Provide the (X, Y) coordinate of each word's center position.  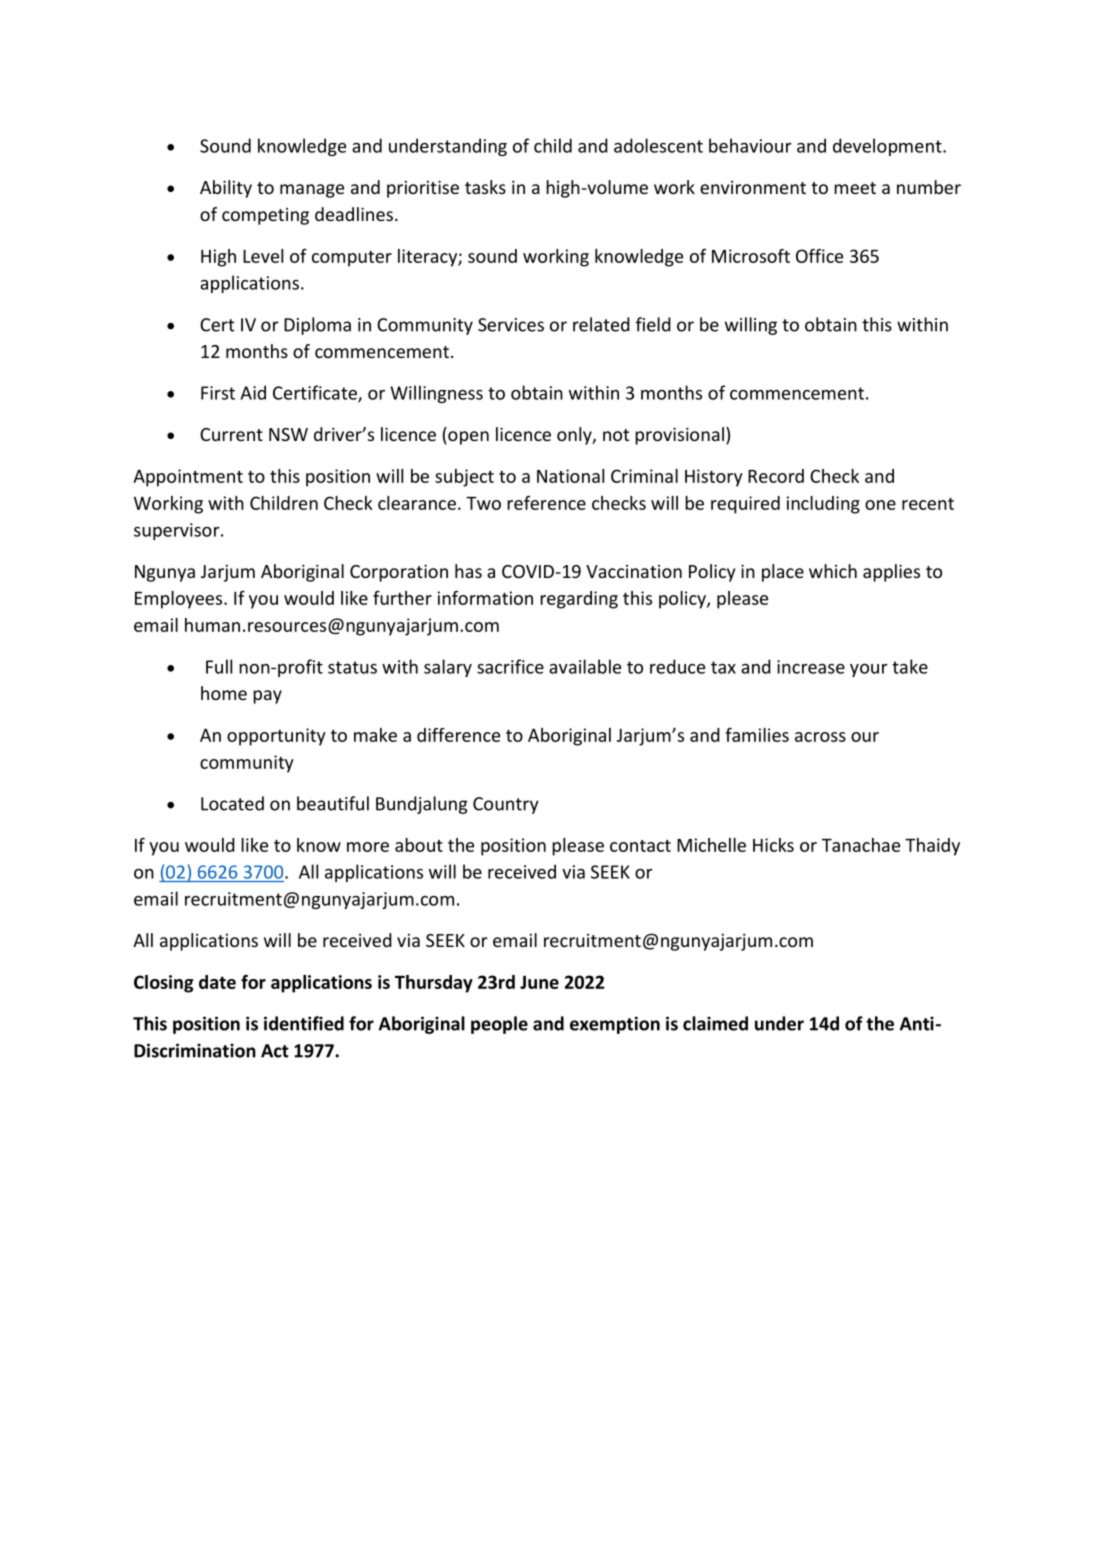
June (539, 982)
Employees (180, 600)
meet (855, 188)
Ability (226, 189)
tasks (485, 187)
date (217, 982)
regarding (579, 600)
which (833, 571)
